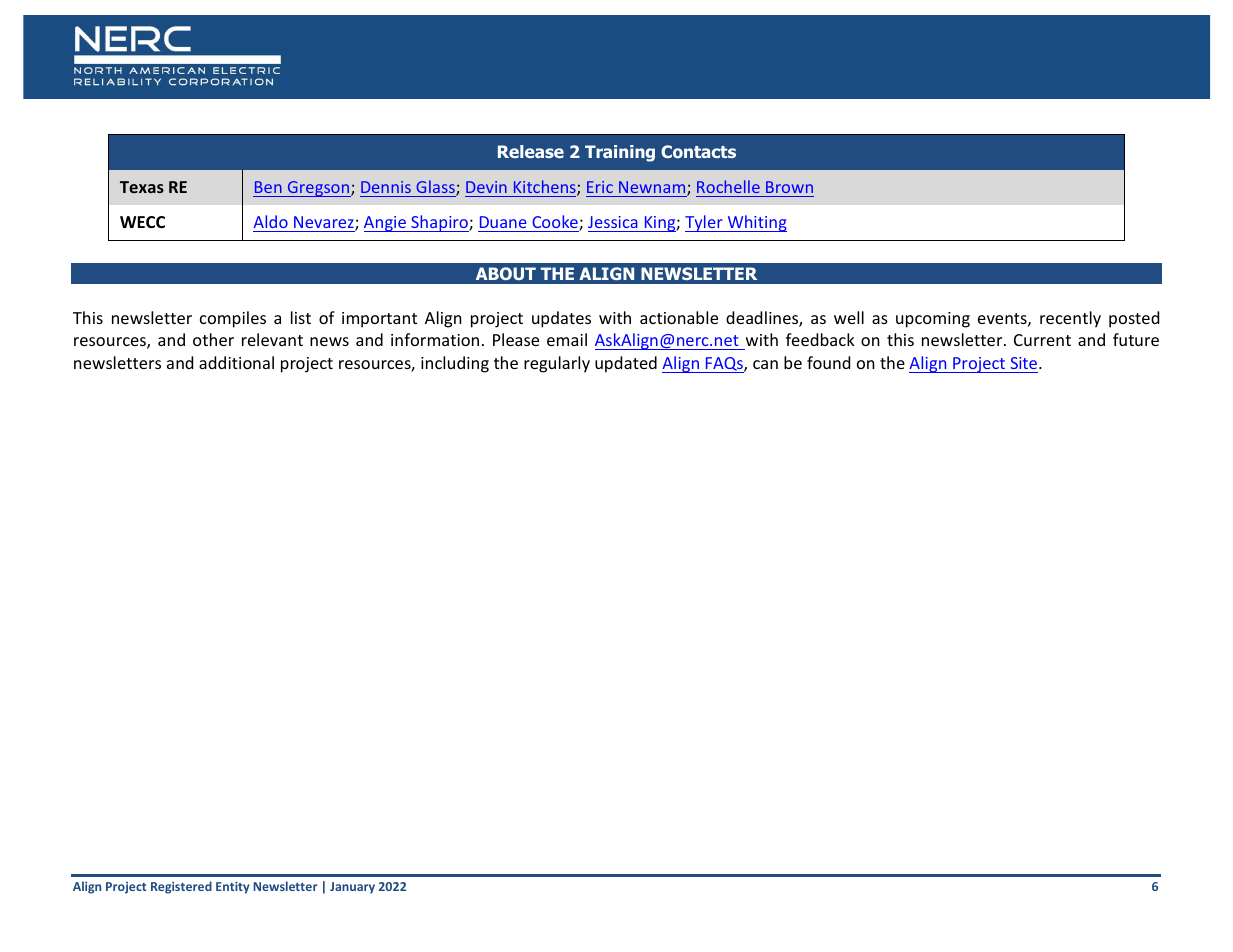 This image has width=1233, height=952. I want to click on Entity, so click(232, 888).
